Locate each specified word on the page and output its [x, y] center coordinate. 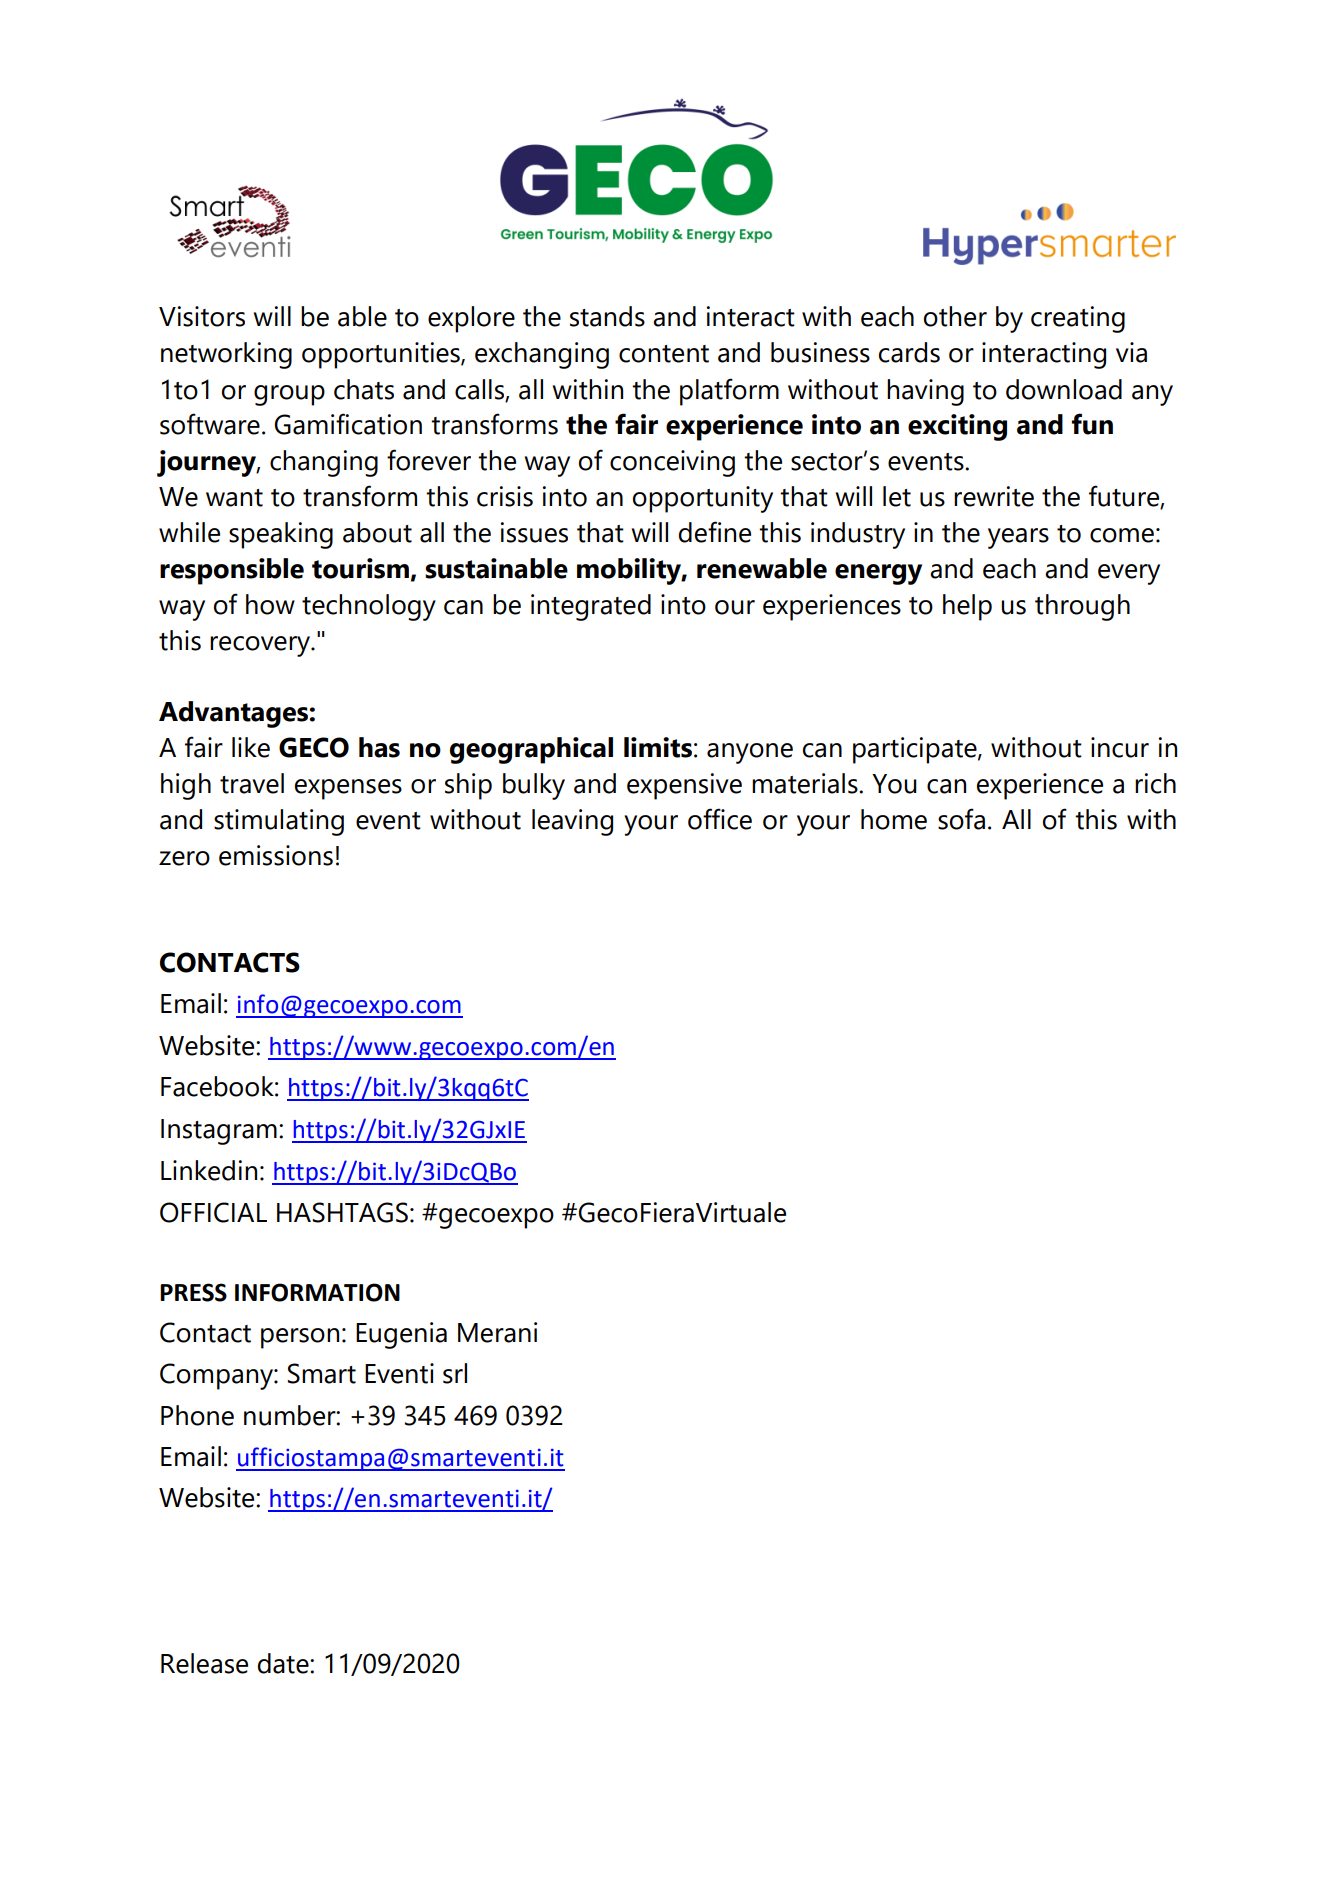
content [664, 354]
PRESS [193, 1292]
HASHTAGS [342, 1212]
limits [658, 747]
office [720, 819]
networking [226, 355]
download [1064, 389]
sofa [961, 819]
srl [455, 1373]
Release [204, 1663]
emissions [276, 855]
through [1082, 607]
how [270, 604]
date [284, 1663]
